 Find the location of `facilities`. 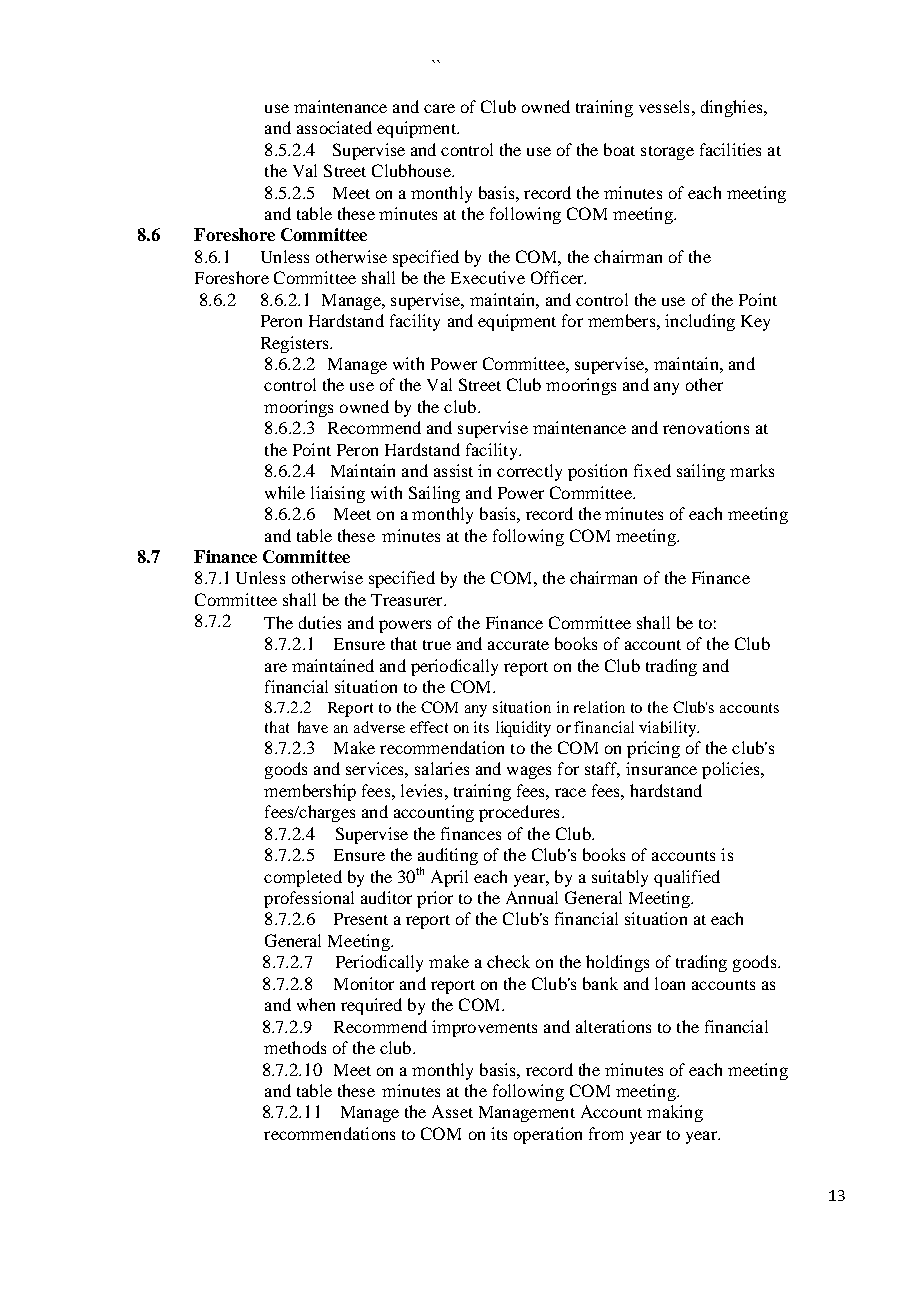

facilities is located at coordinates (730, 149).
